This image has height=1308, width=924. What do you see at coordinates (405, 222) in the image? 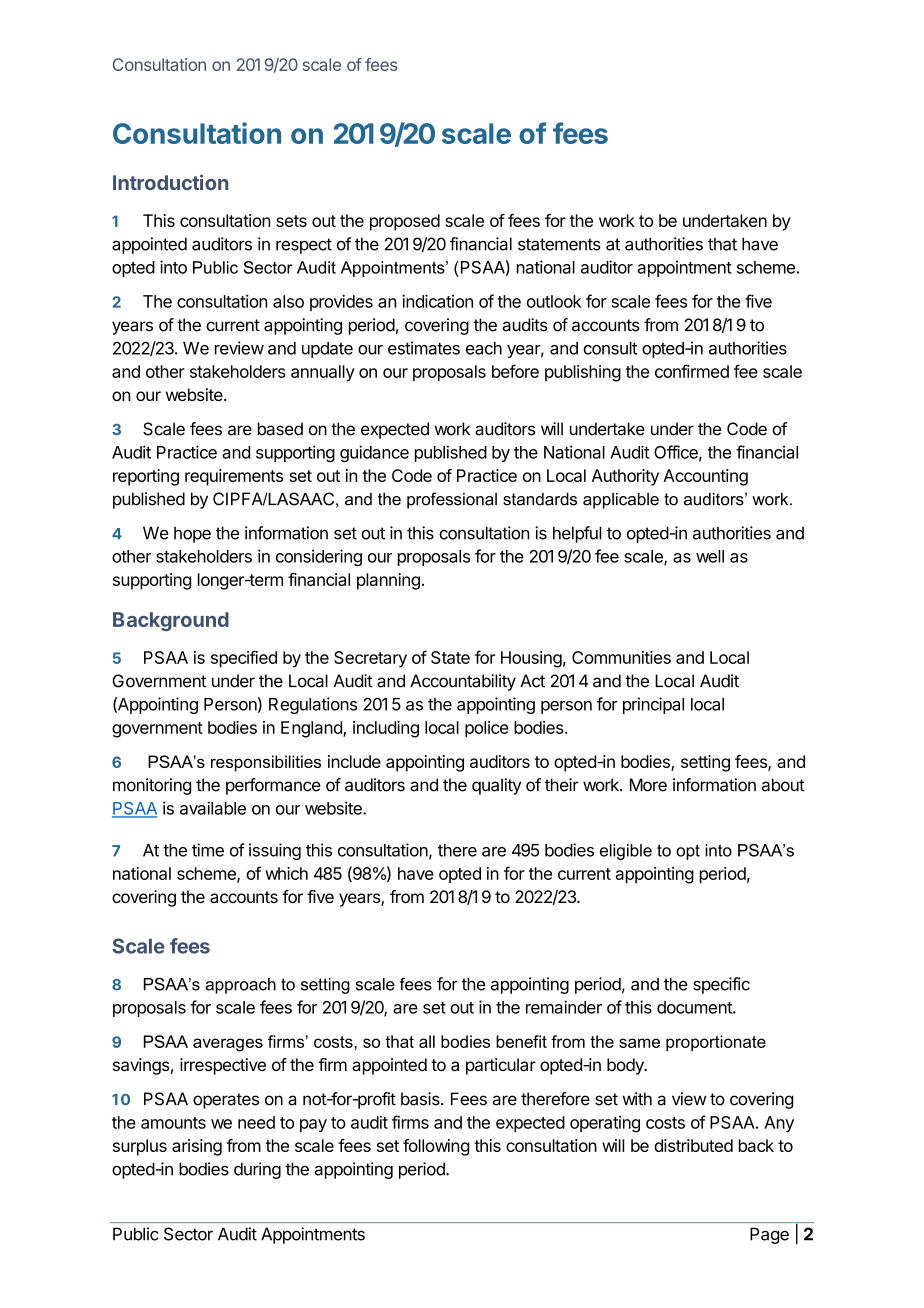
I see `proposed` at bounding box center [405, 222].
